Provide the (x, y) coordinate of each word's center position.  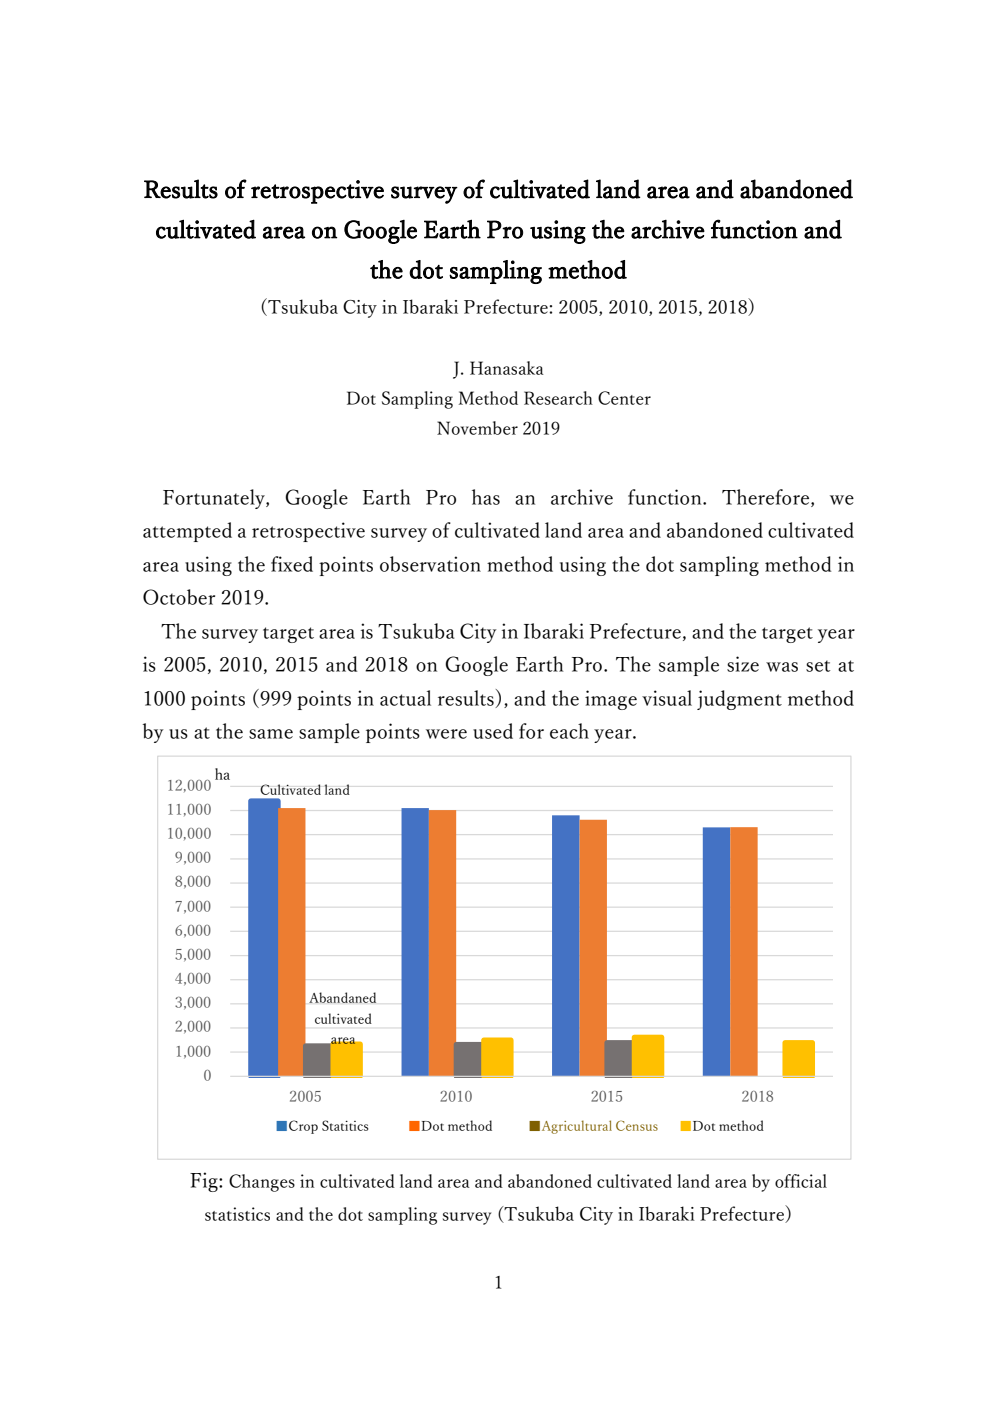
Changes (262, 1183)
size (743, 664)
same (271, 734)
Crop (303, 1127)
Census (637, 1125)
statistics (237, 1214)
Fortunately (215, 499)
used (493, 731)
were (446, 734)
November (477, 428)
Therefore (767, 498)
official (801, 1181)
